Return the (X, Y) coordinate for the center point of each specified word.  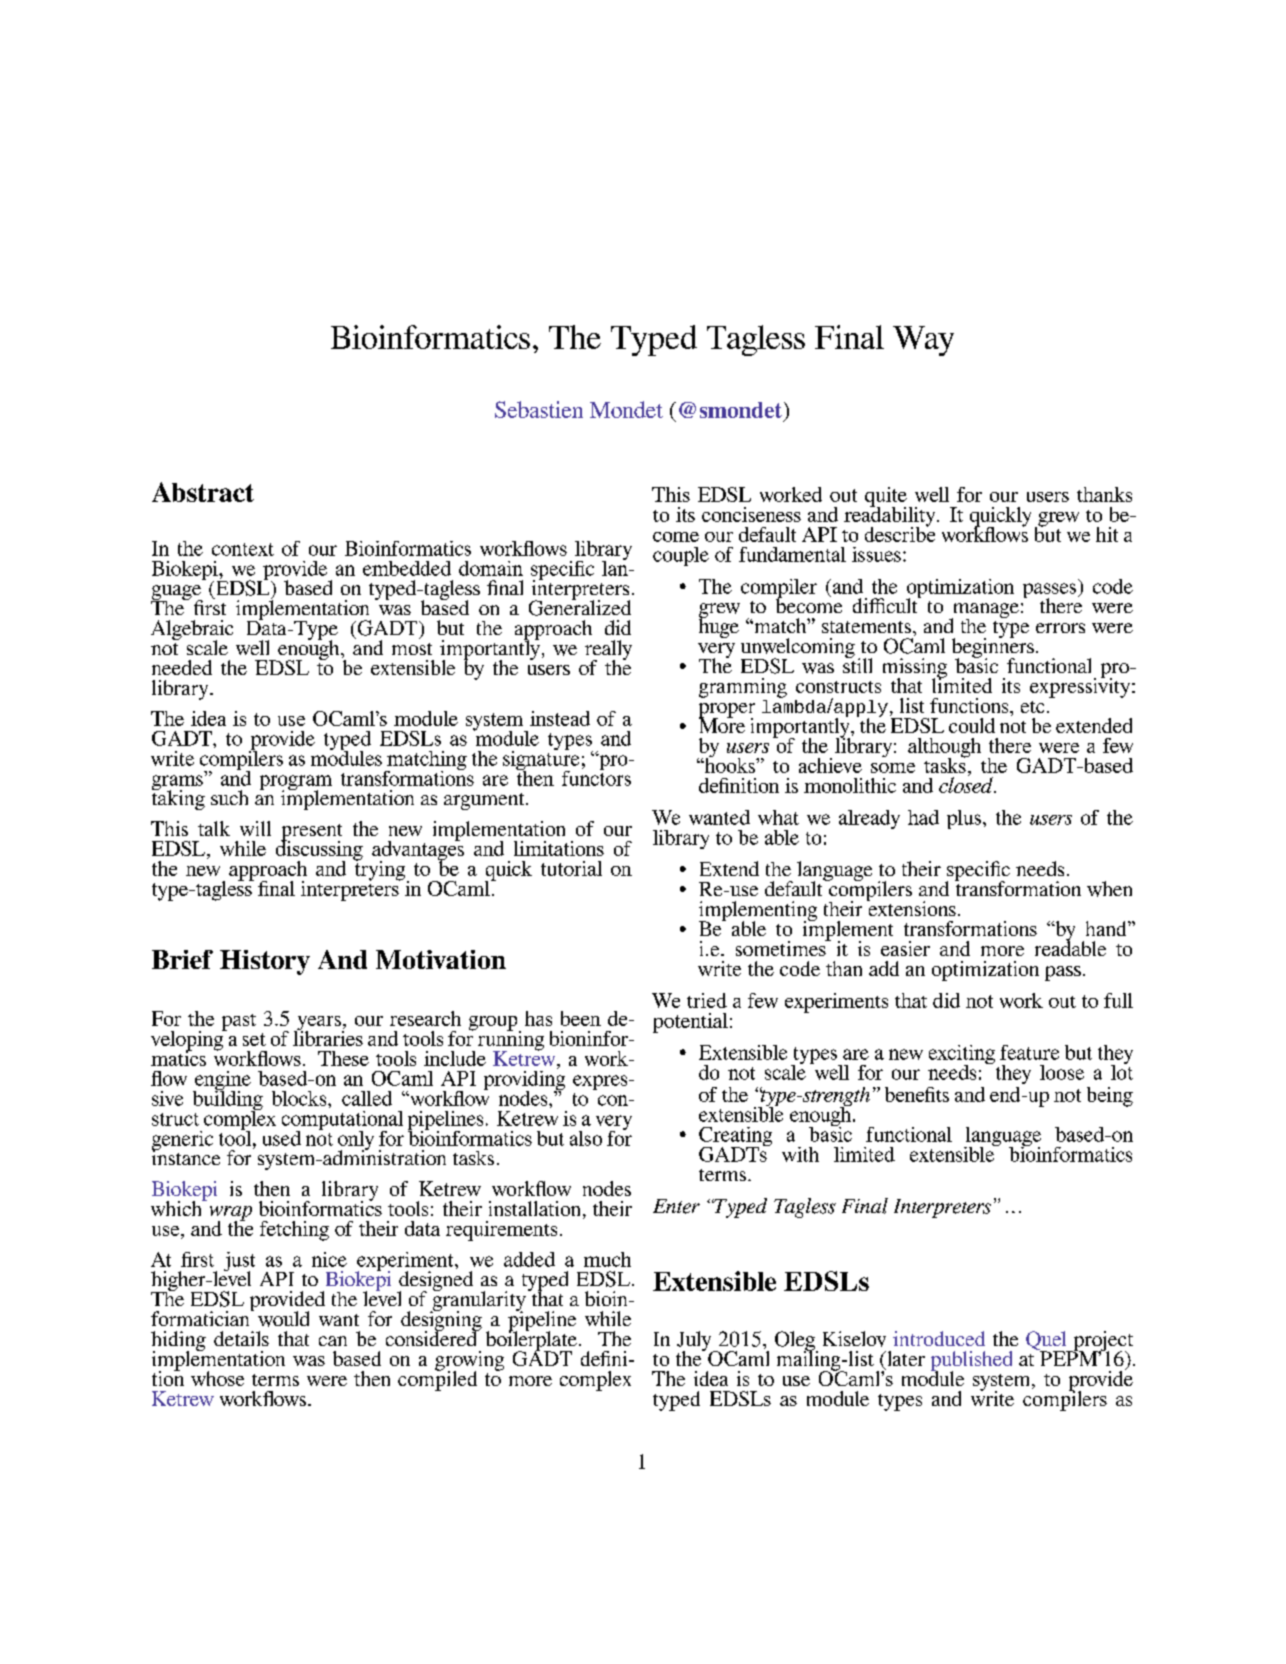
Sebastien (539, 409)
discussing (319, 850)
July (695, 1342)
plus (964, 819)
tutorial (571, 868)
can (333, 1341)
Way (923, 341)
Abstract (203, 492)
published (971, 1362)
